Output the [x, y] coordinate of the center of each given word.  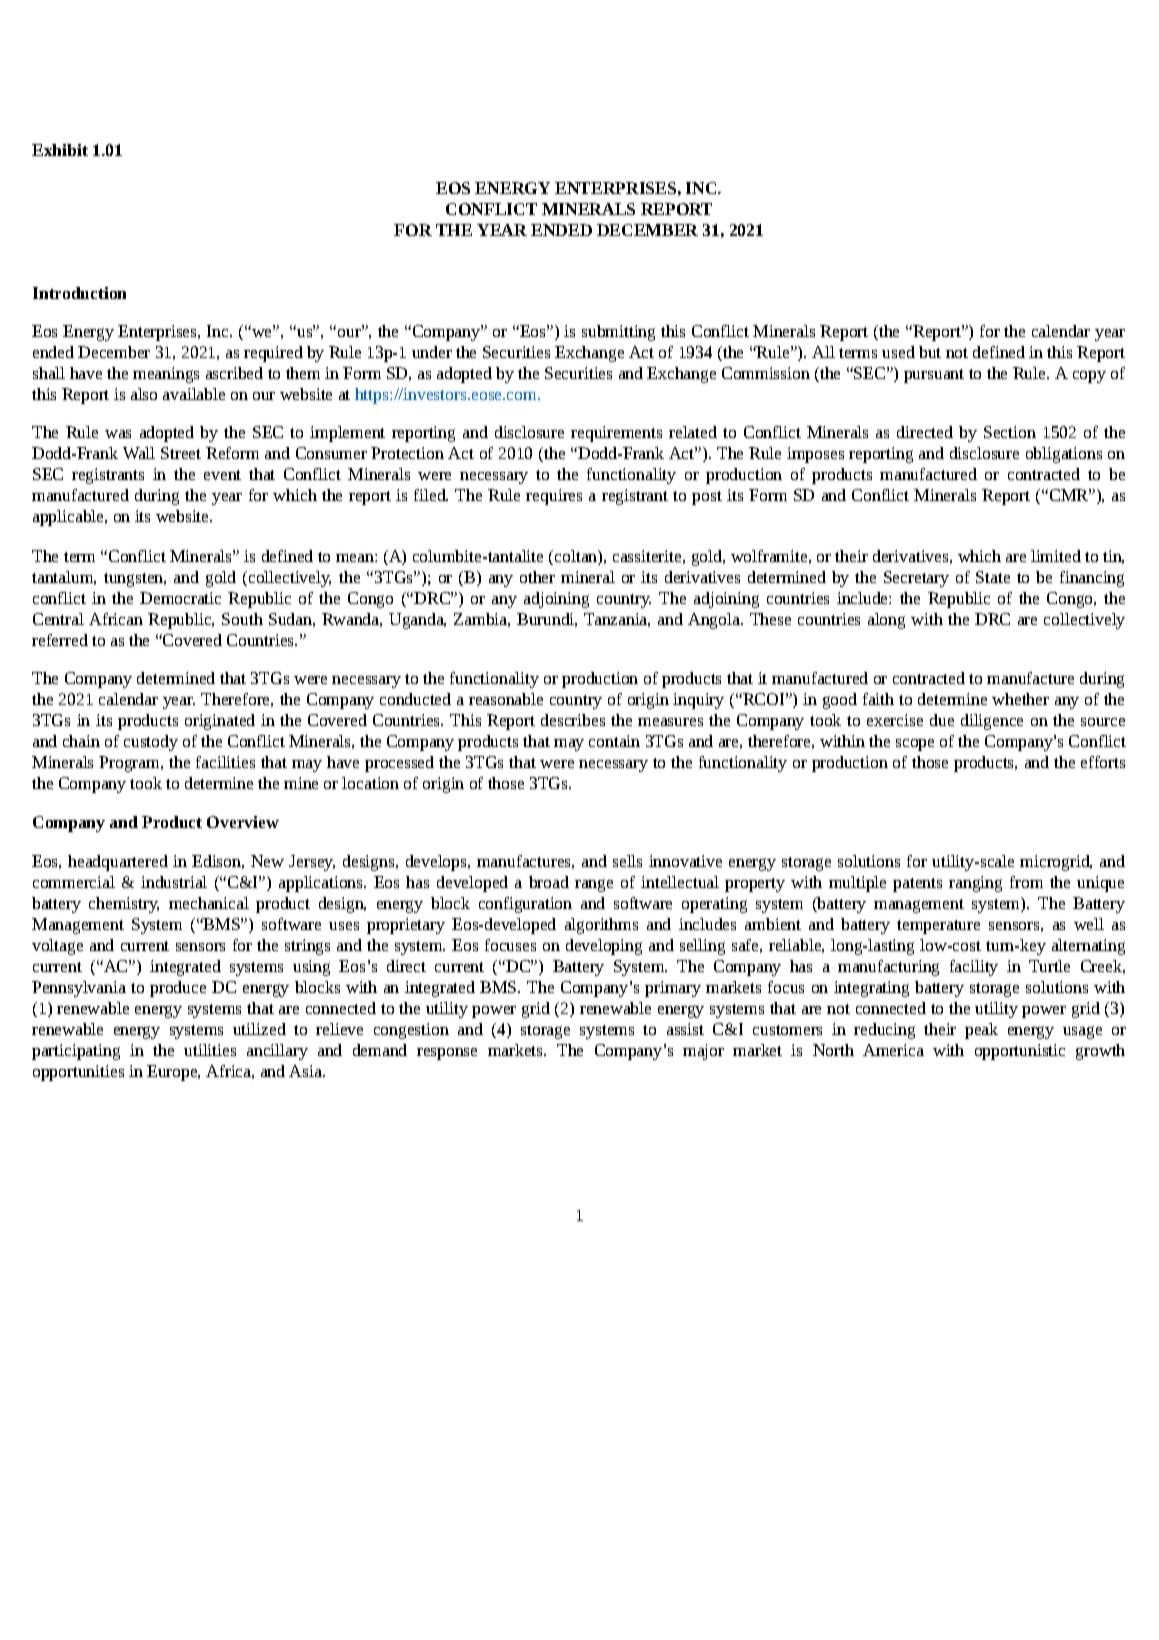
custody [151, 743]
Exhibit [60, 150]
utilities [210, 1050]
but [930, 352]
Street [181, 453]
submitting [618, 333]
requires [554, 497]
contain [614, 741]
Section [1010, 432]
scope [915, 745]
